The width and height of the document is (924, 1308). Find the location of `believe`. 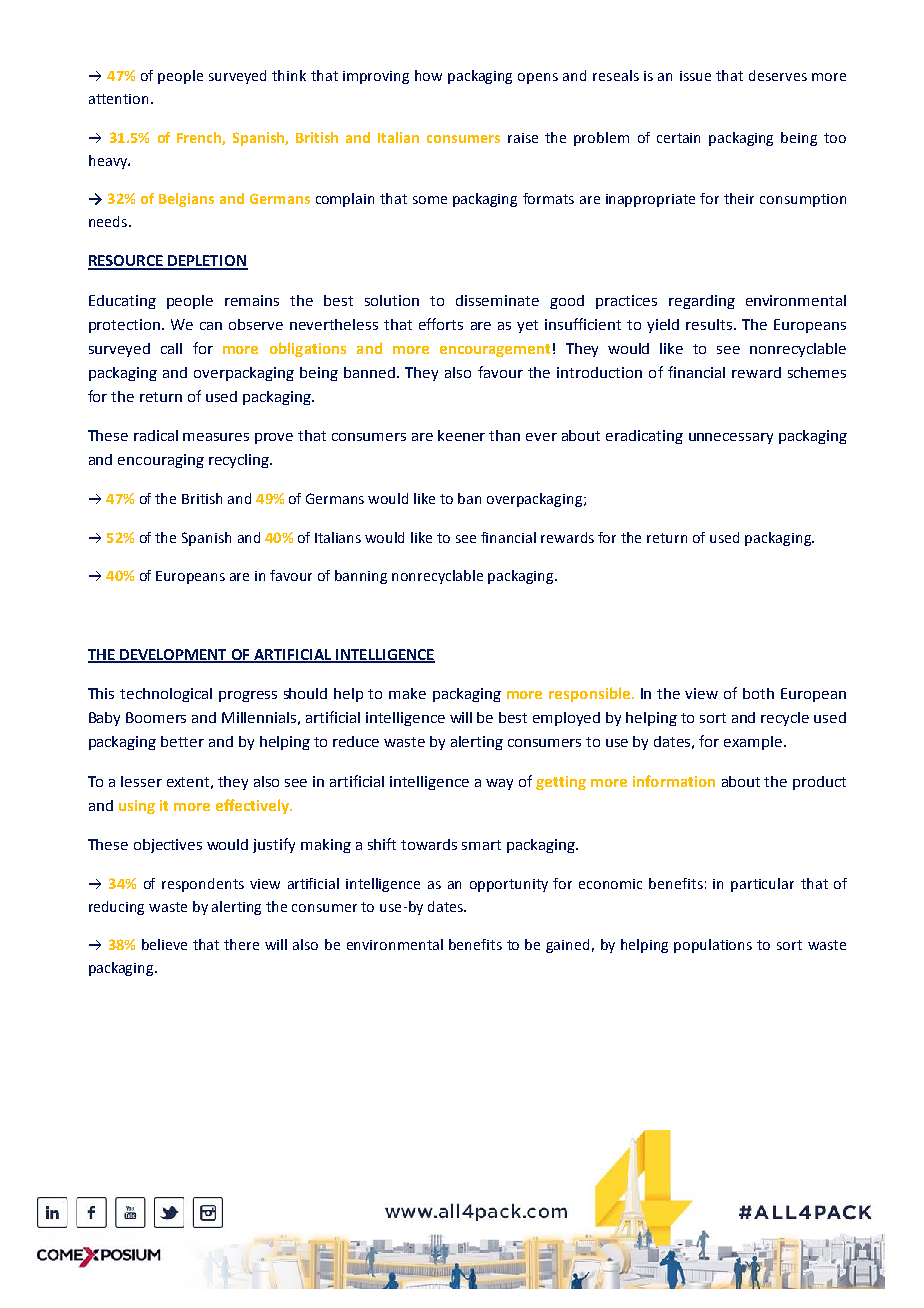

believe is located at coordinates (164, 944).
